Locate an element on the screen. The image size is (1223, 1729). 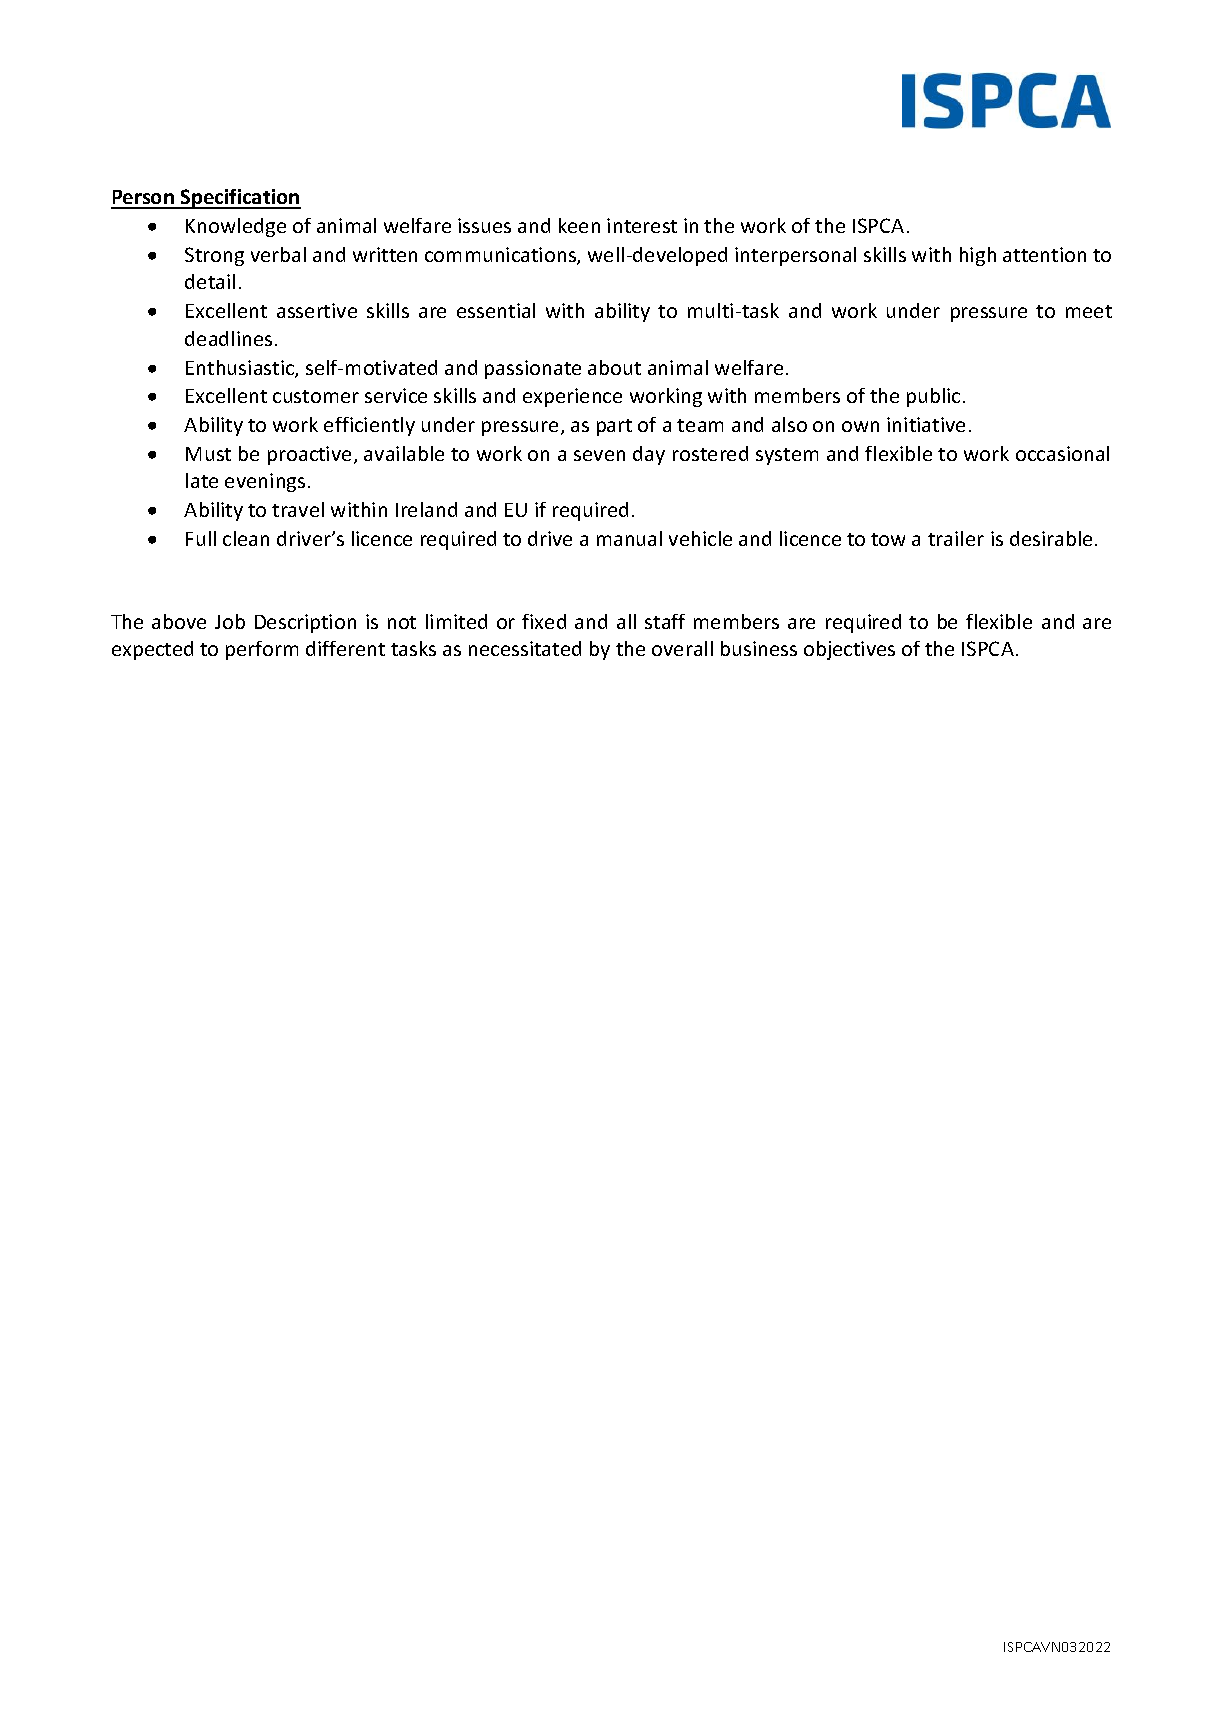
interest is located at coordinates (642, 225).
